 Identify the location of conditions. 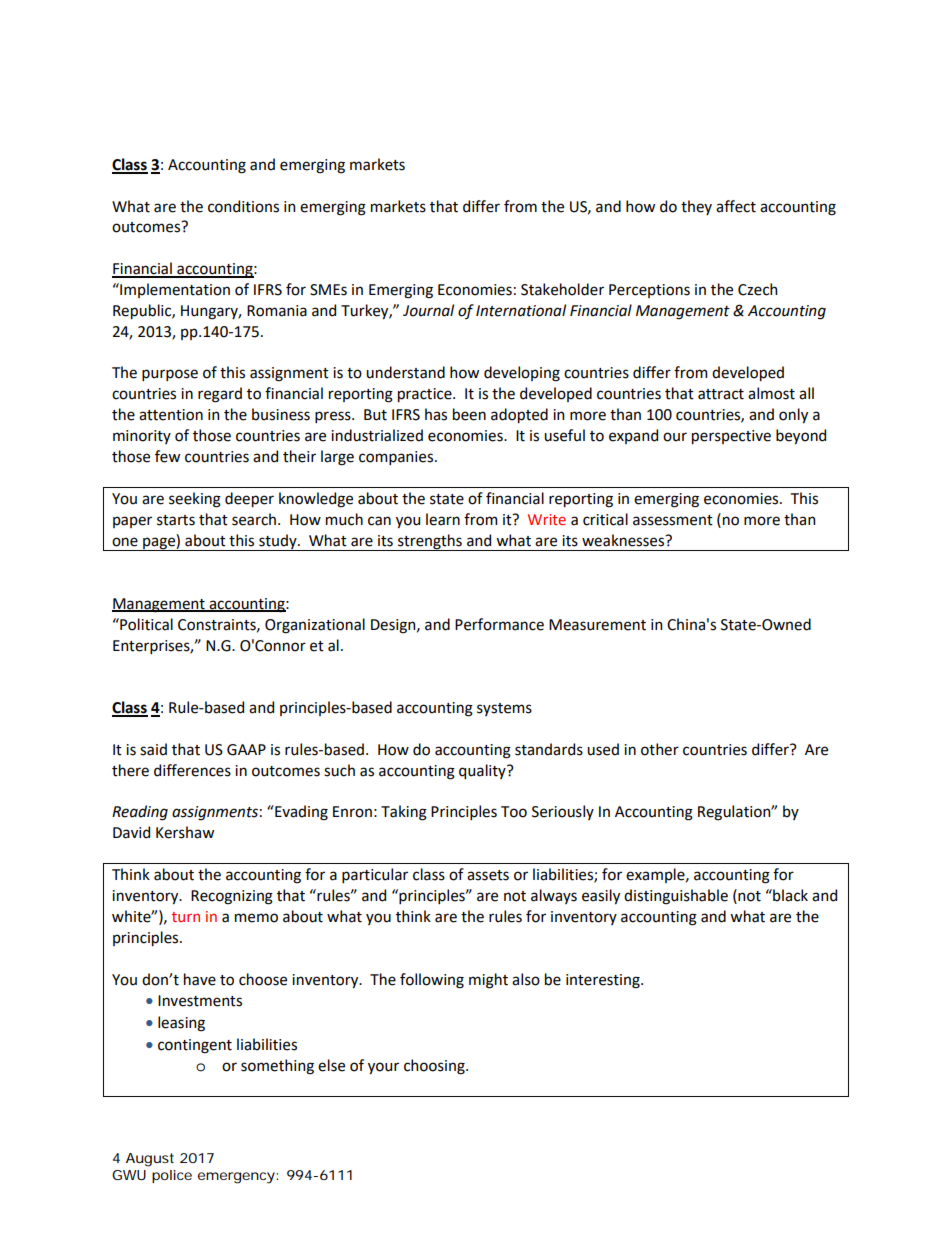
(243, 206).
